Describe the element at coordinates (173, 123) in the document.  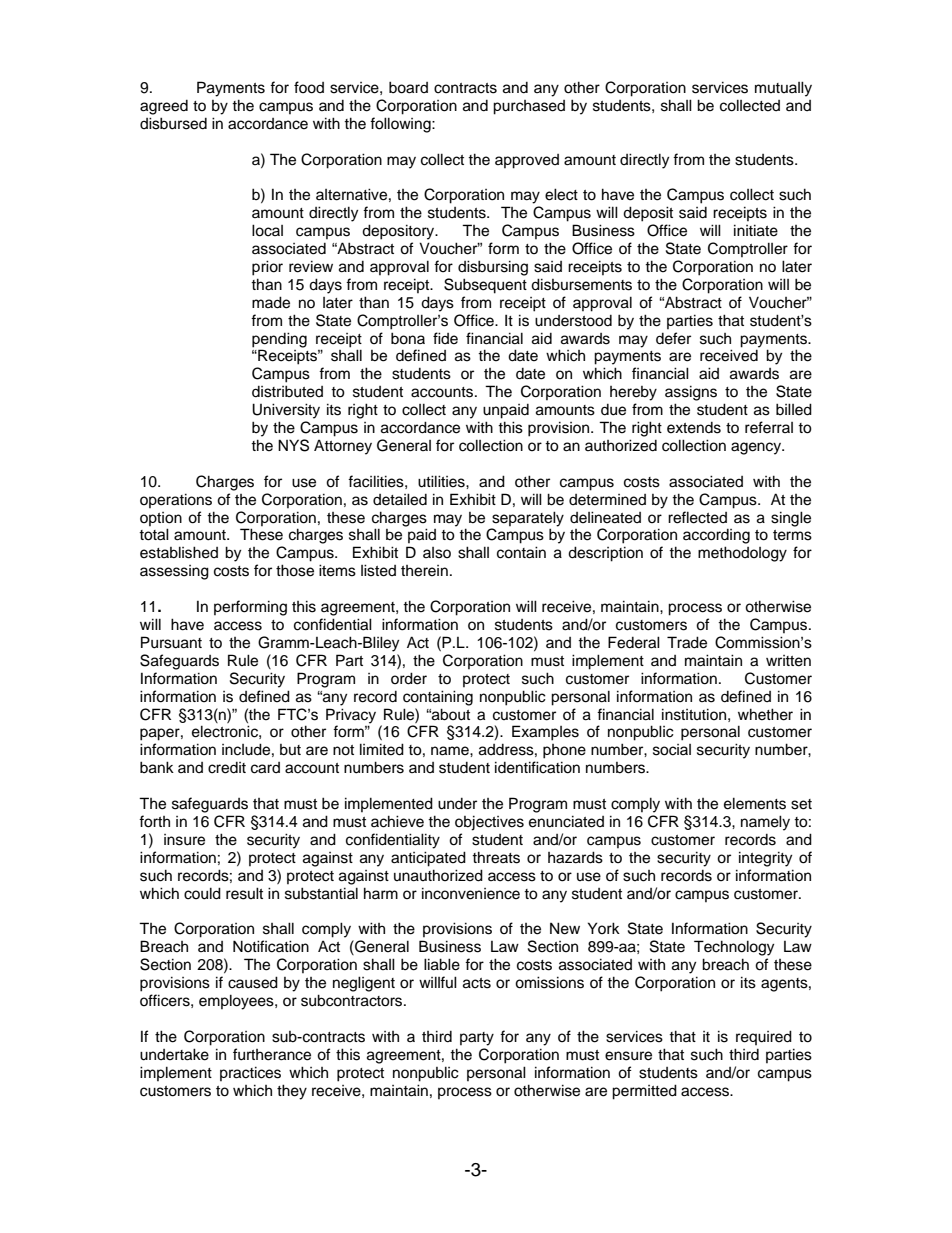
I see `disbursed` at that location.
